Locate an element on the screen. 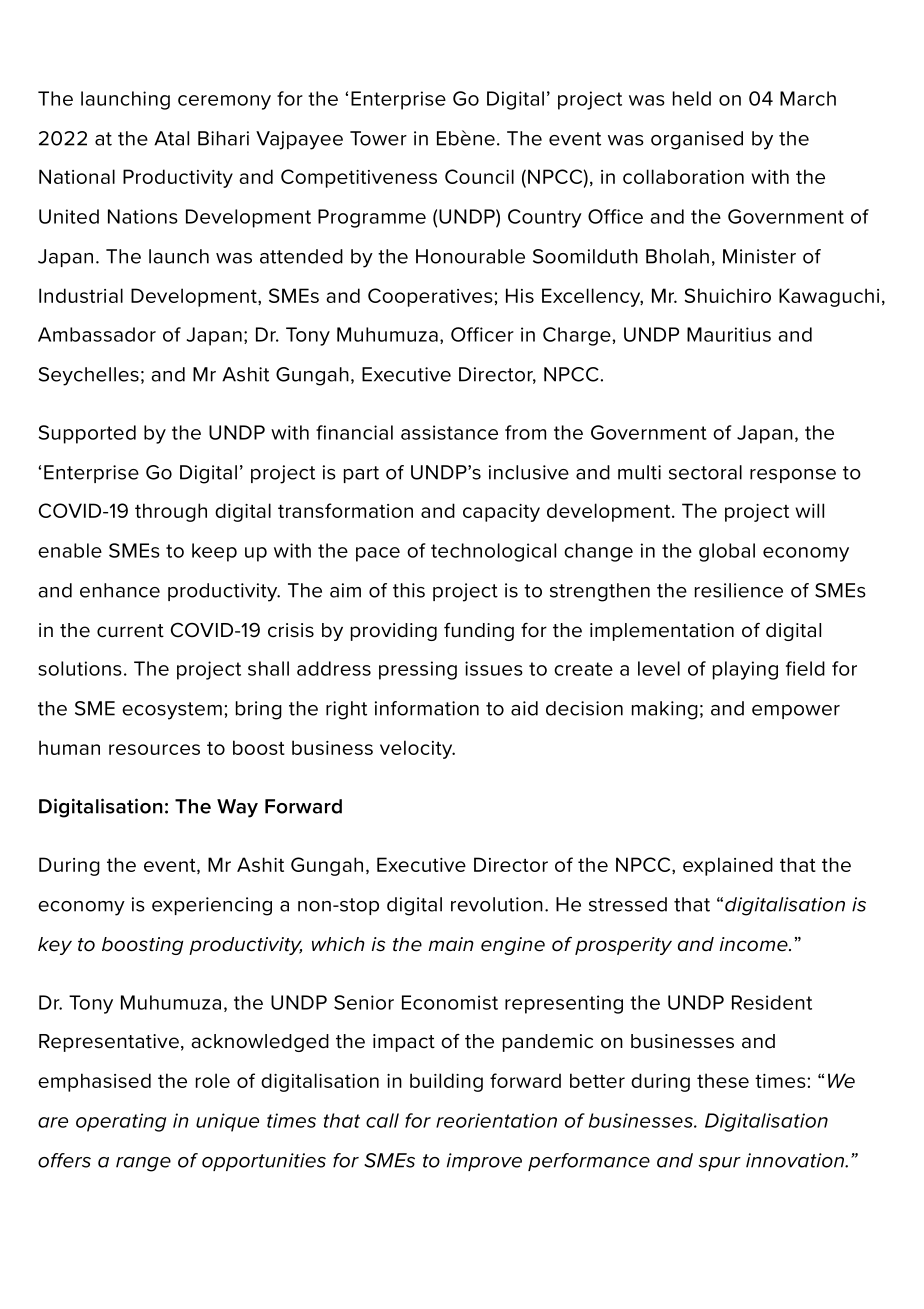 The height and width of the screenshot is (1309, 924). spur is located at coordinates (720, 1164).
